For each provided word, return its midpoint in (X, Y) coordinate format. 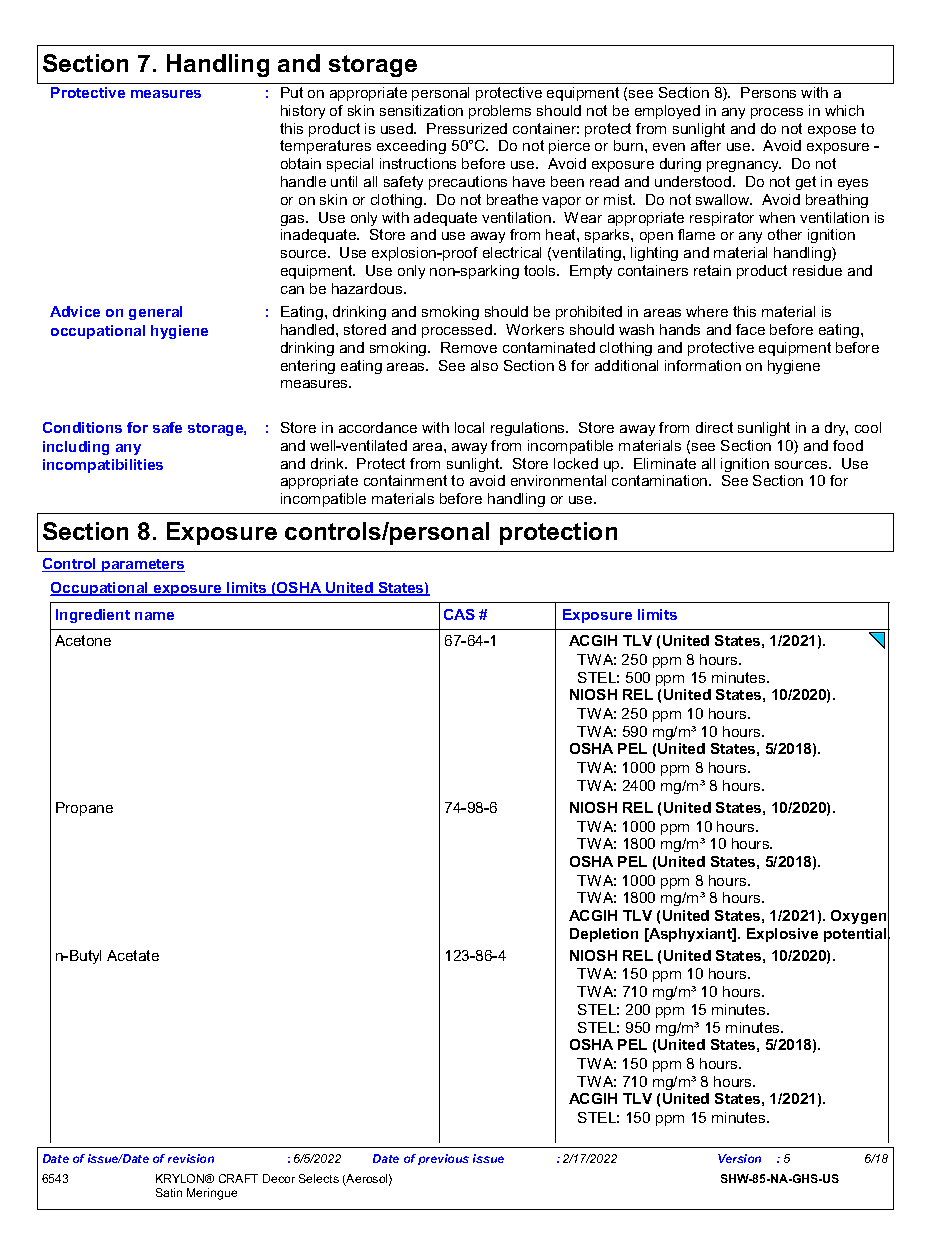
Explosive (782, 935)
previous (443, 1159)
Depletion (604, 935)
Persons (768, 92)
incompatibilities (103, 466)
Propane (84, 809)
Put (292, 92)
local (469, 427)
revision (191, 1158)
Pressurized (467, 128)
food (848, 445)
